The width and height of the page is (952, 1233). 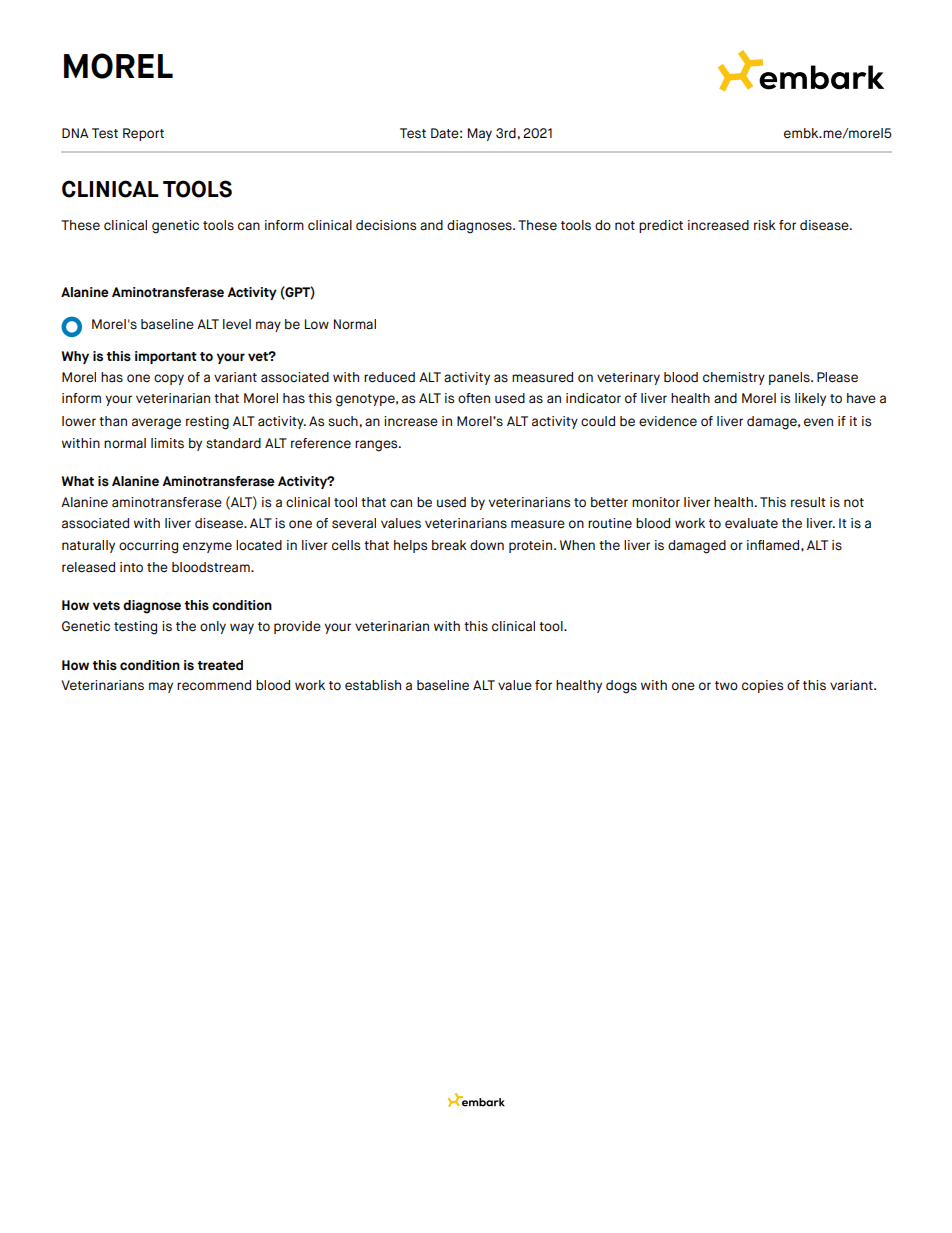 What do you see at coordinates (765, 225) in the page?
I see `risk` at bounding box center [765, 225].
